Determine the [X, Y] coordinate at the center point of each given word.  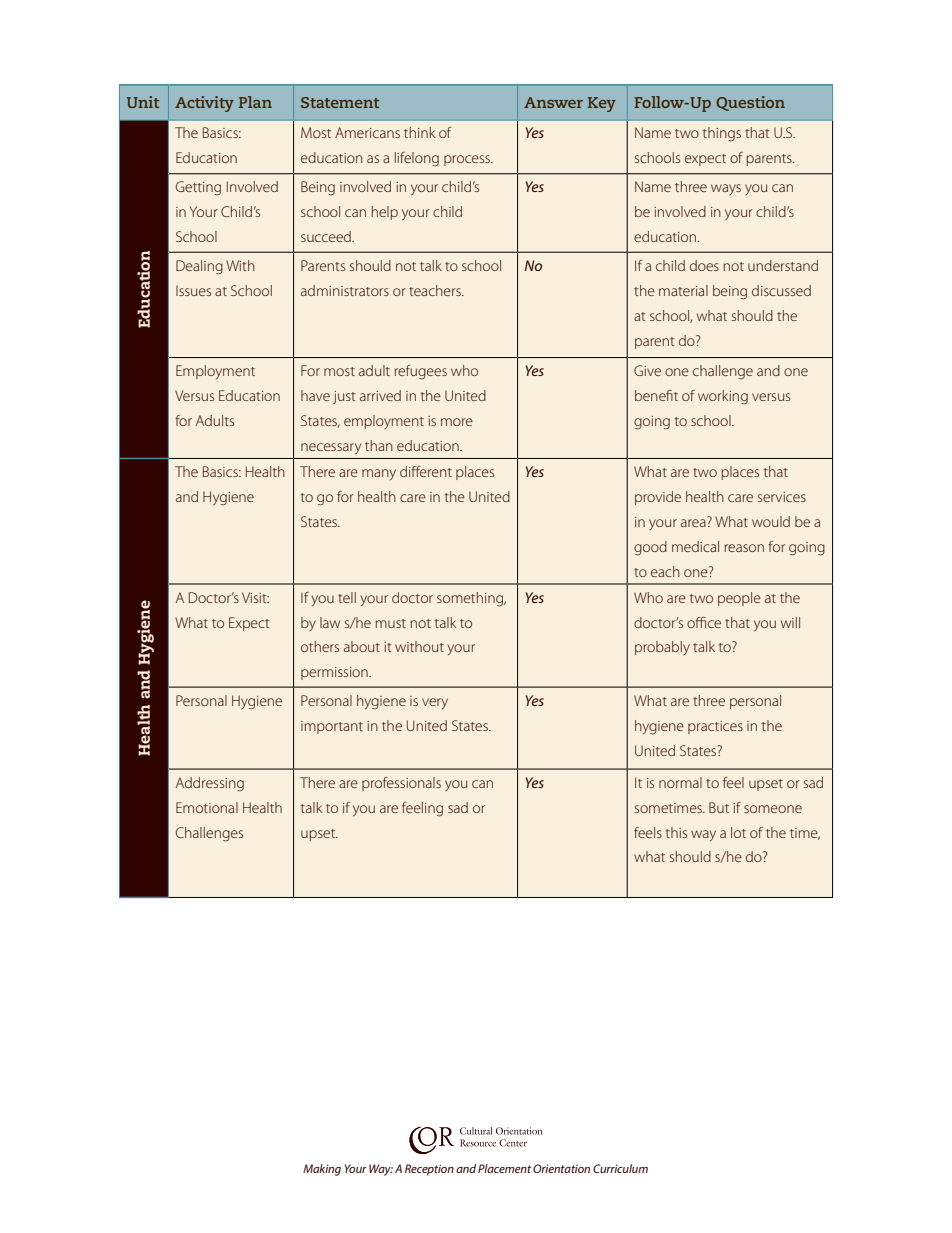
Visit [255, 597]
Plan [255, 102]
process [468, 160]
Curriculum [620, 1168]
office [704, 622]
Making [322, 1170]
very [435, 703]
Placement [504, 1168]
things [722, 134]
